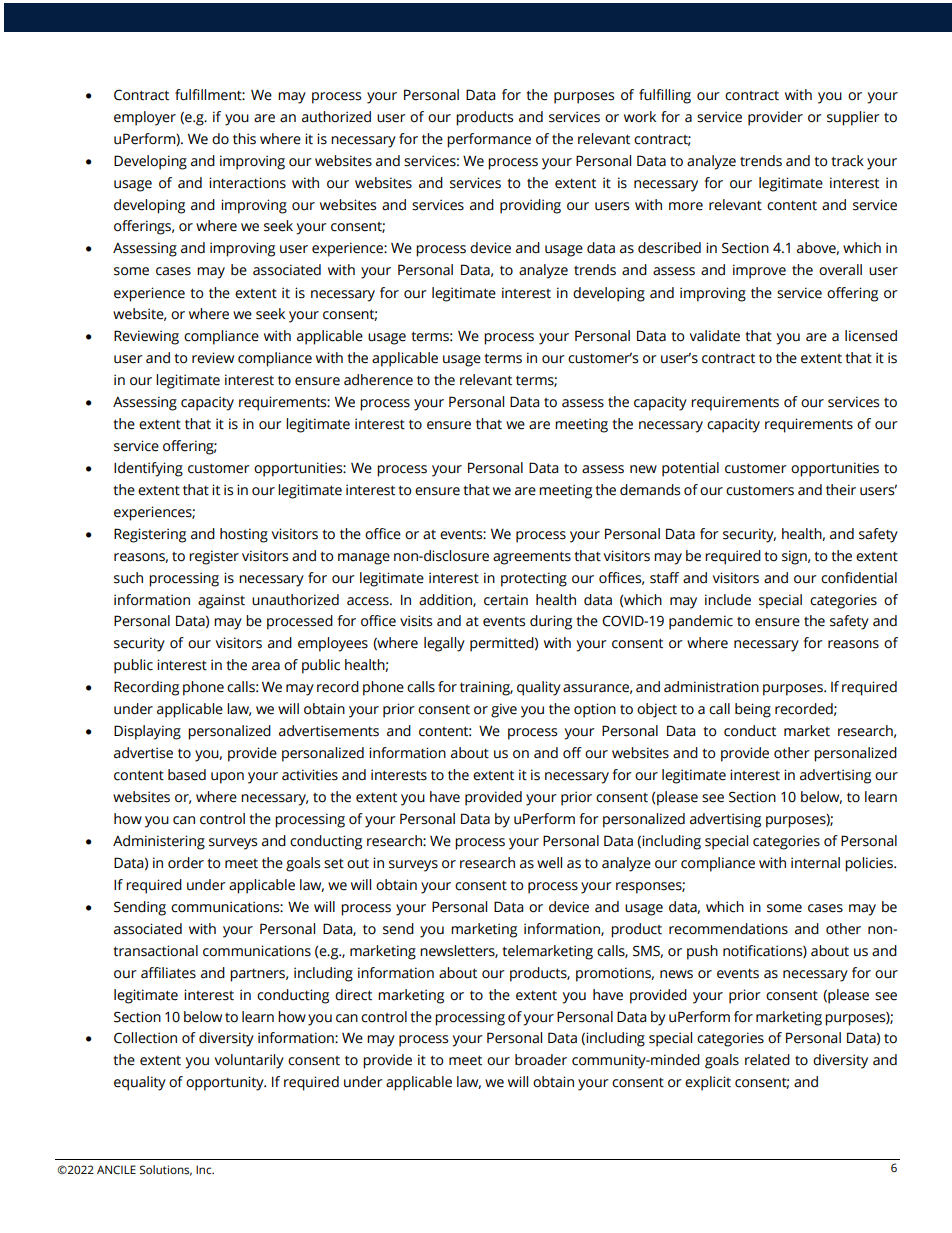 The image size is (952, 1233). What do you see at coordinates (853, 118) in the image?
I see `supplier` at bounding box center [853, 118].
